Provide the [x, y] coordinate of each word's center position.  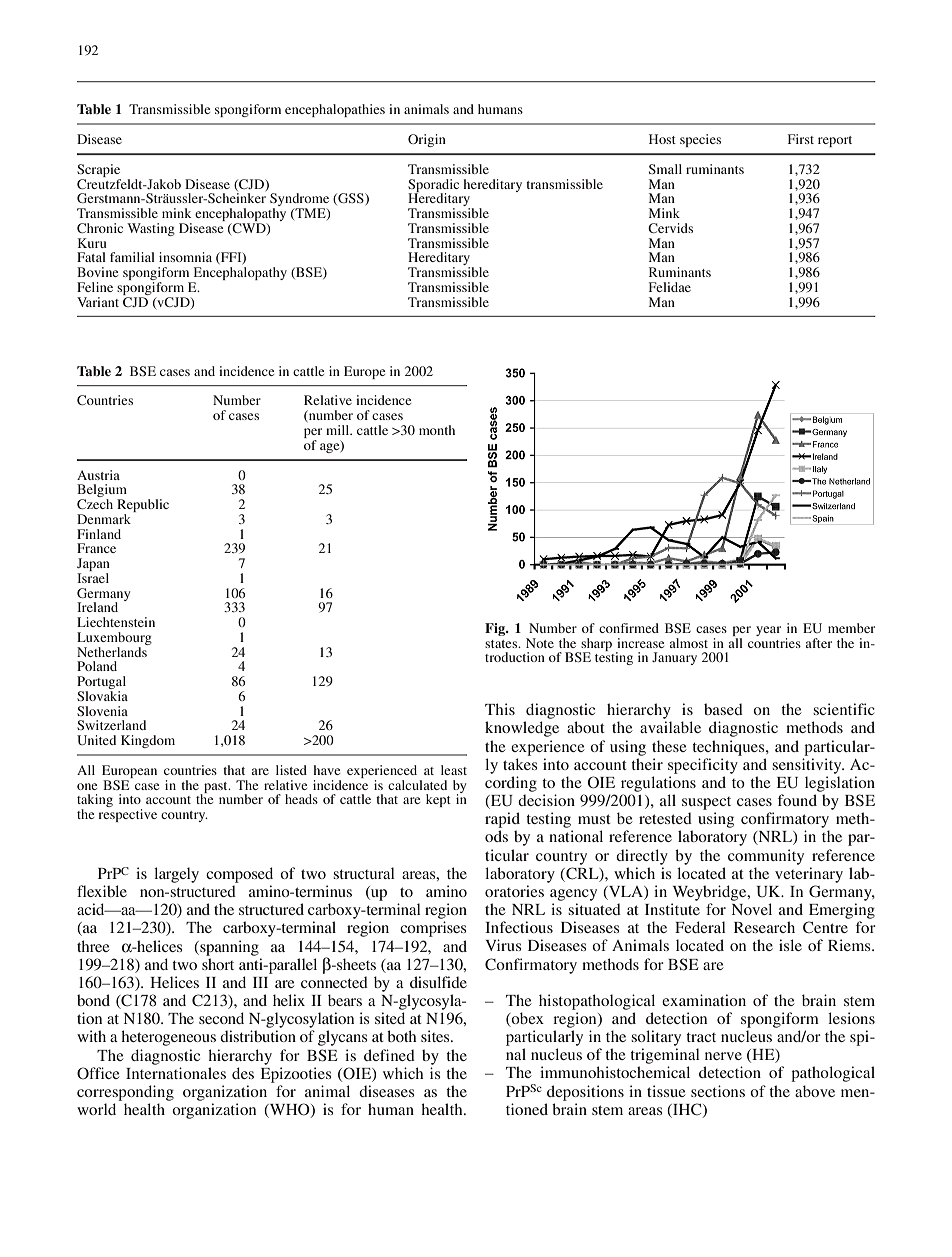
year [768, 631]
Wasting [151, 229]
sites [436, 1036]
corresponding [125, 1093]
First [801, 139]
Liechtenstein [116, 622]
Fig [496, 629]
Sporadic [433, 186]
